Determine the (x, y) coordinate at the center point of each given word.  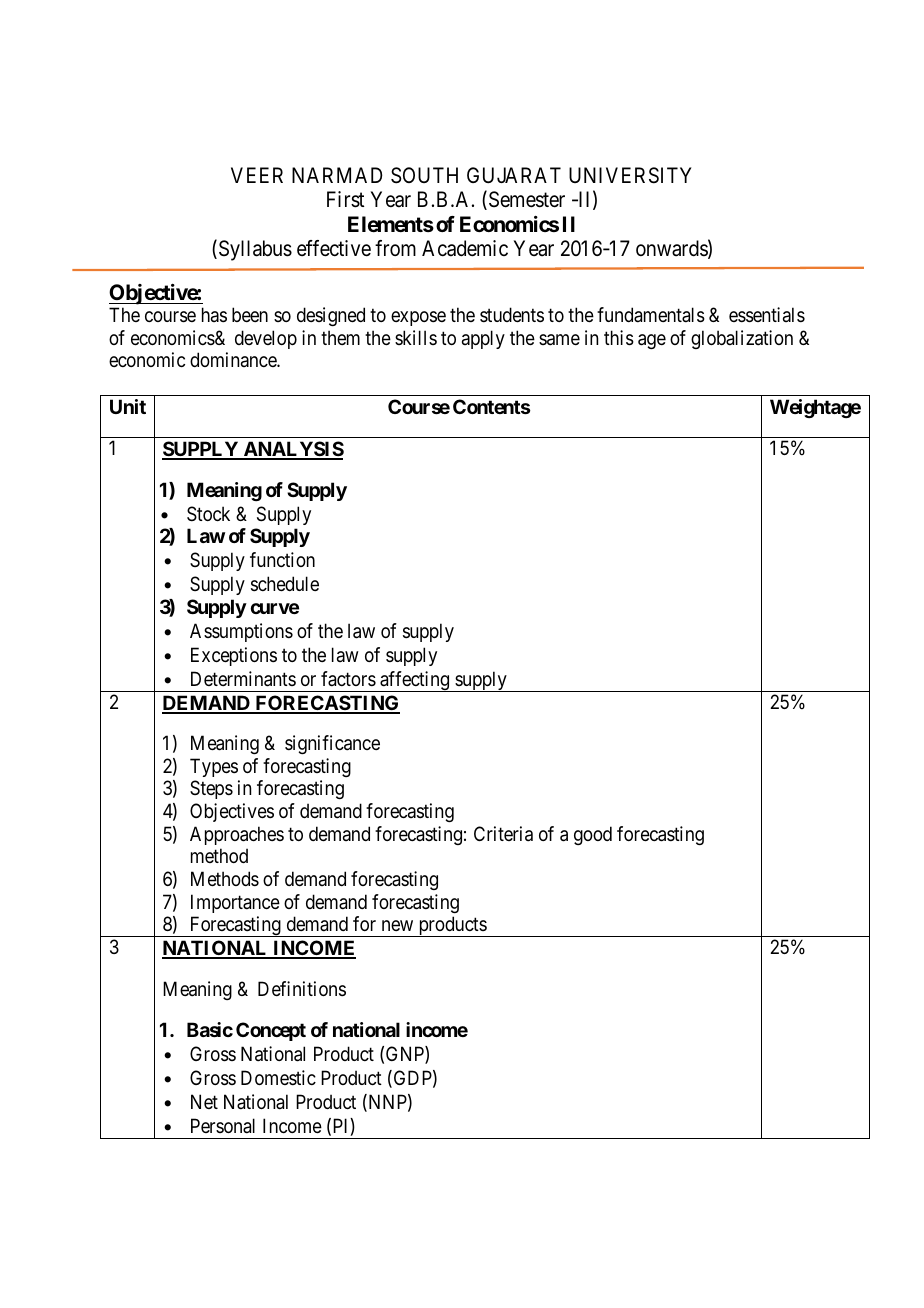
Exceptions (234, 656)
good (593, 835)
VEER (257, 175)
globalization (742, 339)
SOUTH (424, 175)
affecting (414, 681)
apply (483, 339)
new (397, 925)
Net (204, 1101)
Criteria (503, 834)
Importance (235, 903)
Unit (128, 406)
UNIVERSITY (630, 175)
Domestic (278, 1077)
